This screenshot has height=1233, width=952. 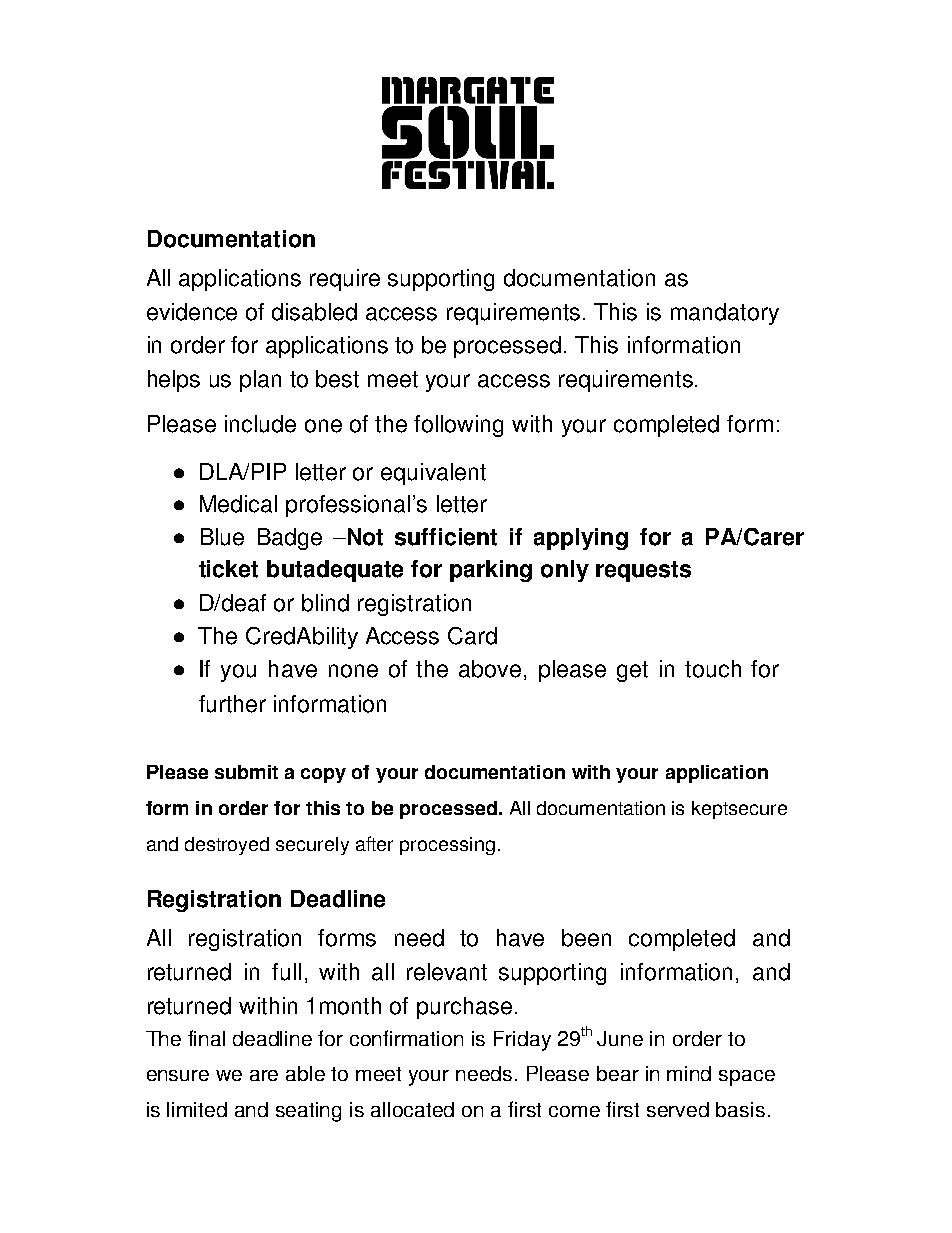 I want to click on full, so click(x=286, y=972).
